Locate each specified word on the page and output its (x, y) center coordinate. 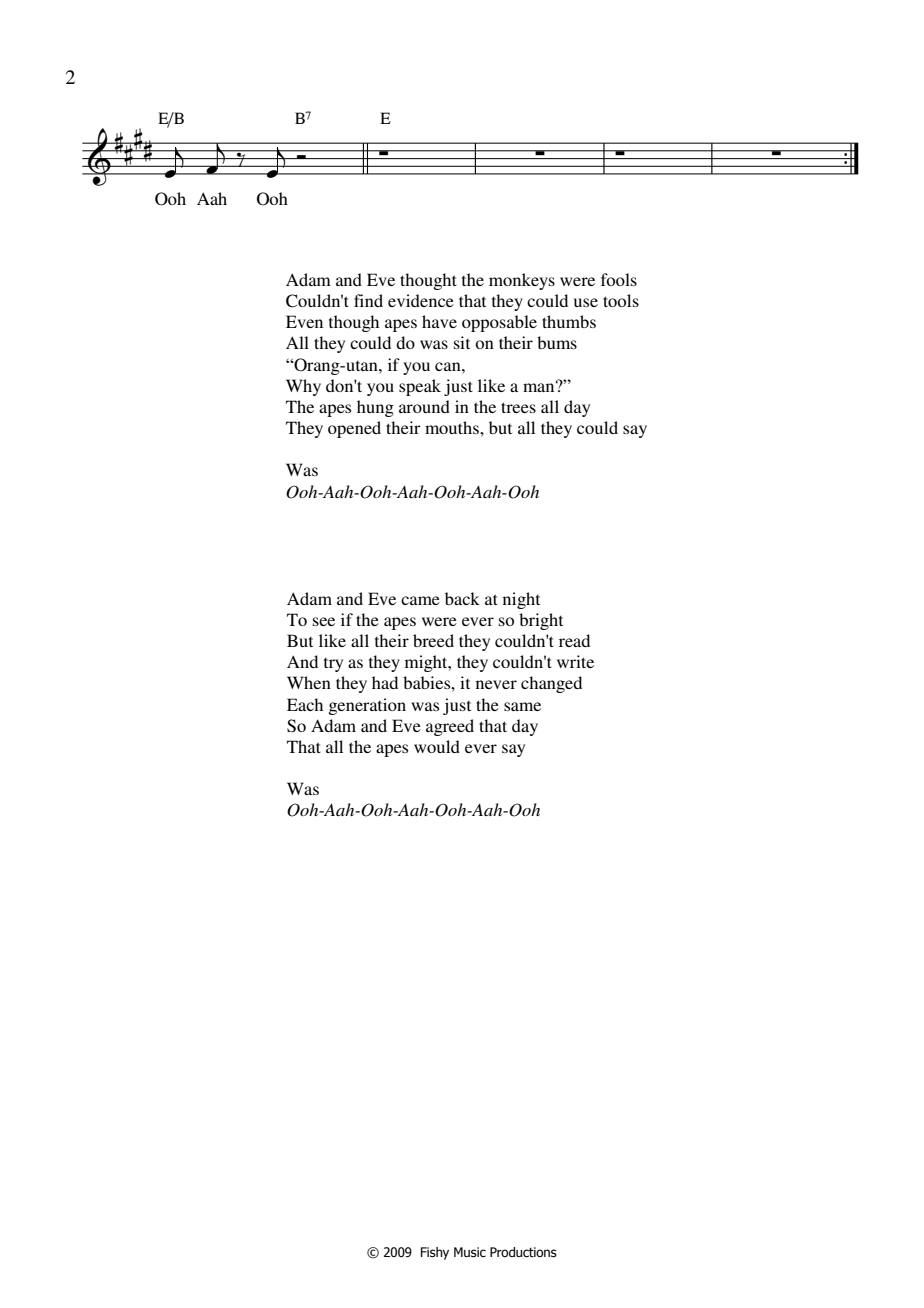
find (368, 300)
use (586, 302)
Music (470, 1252)
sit (462, 342)
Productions (523, 1252)
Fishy (435, 1253)
